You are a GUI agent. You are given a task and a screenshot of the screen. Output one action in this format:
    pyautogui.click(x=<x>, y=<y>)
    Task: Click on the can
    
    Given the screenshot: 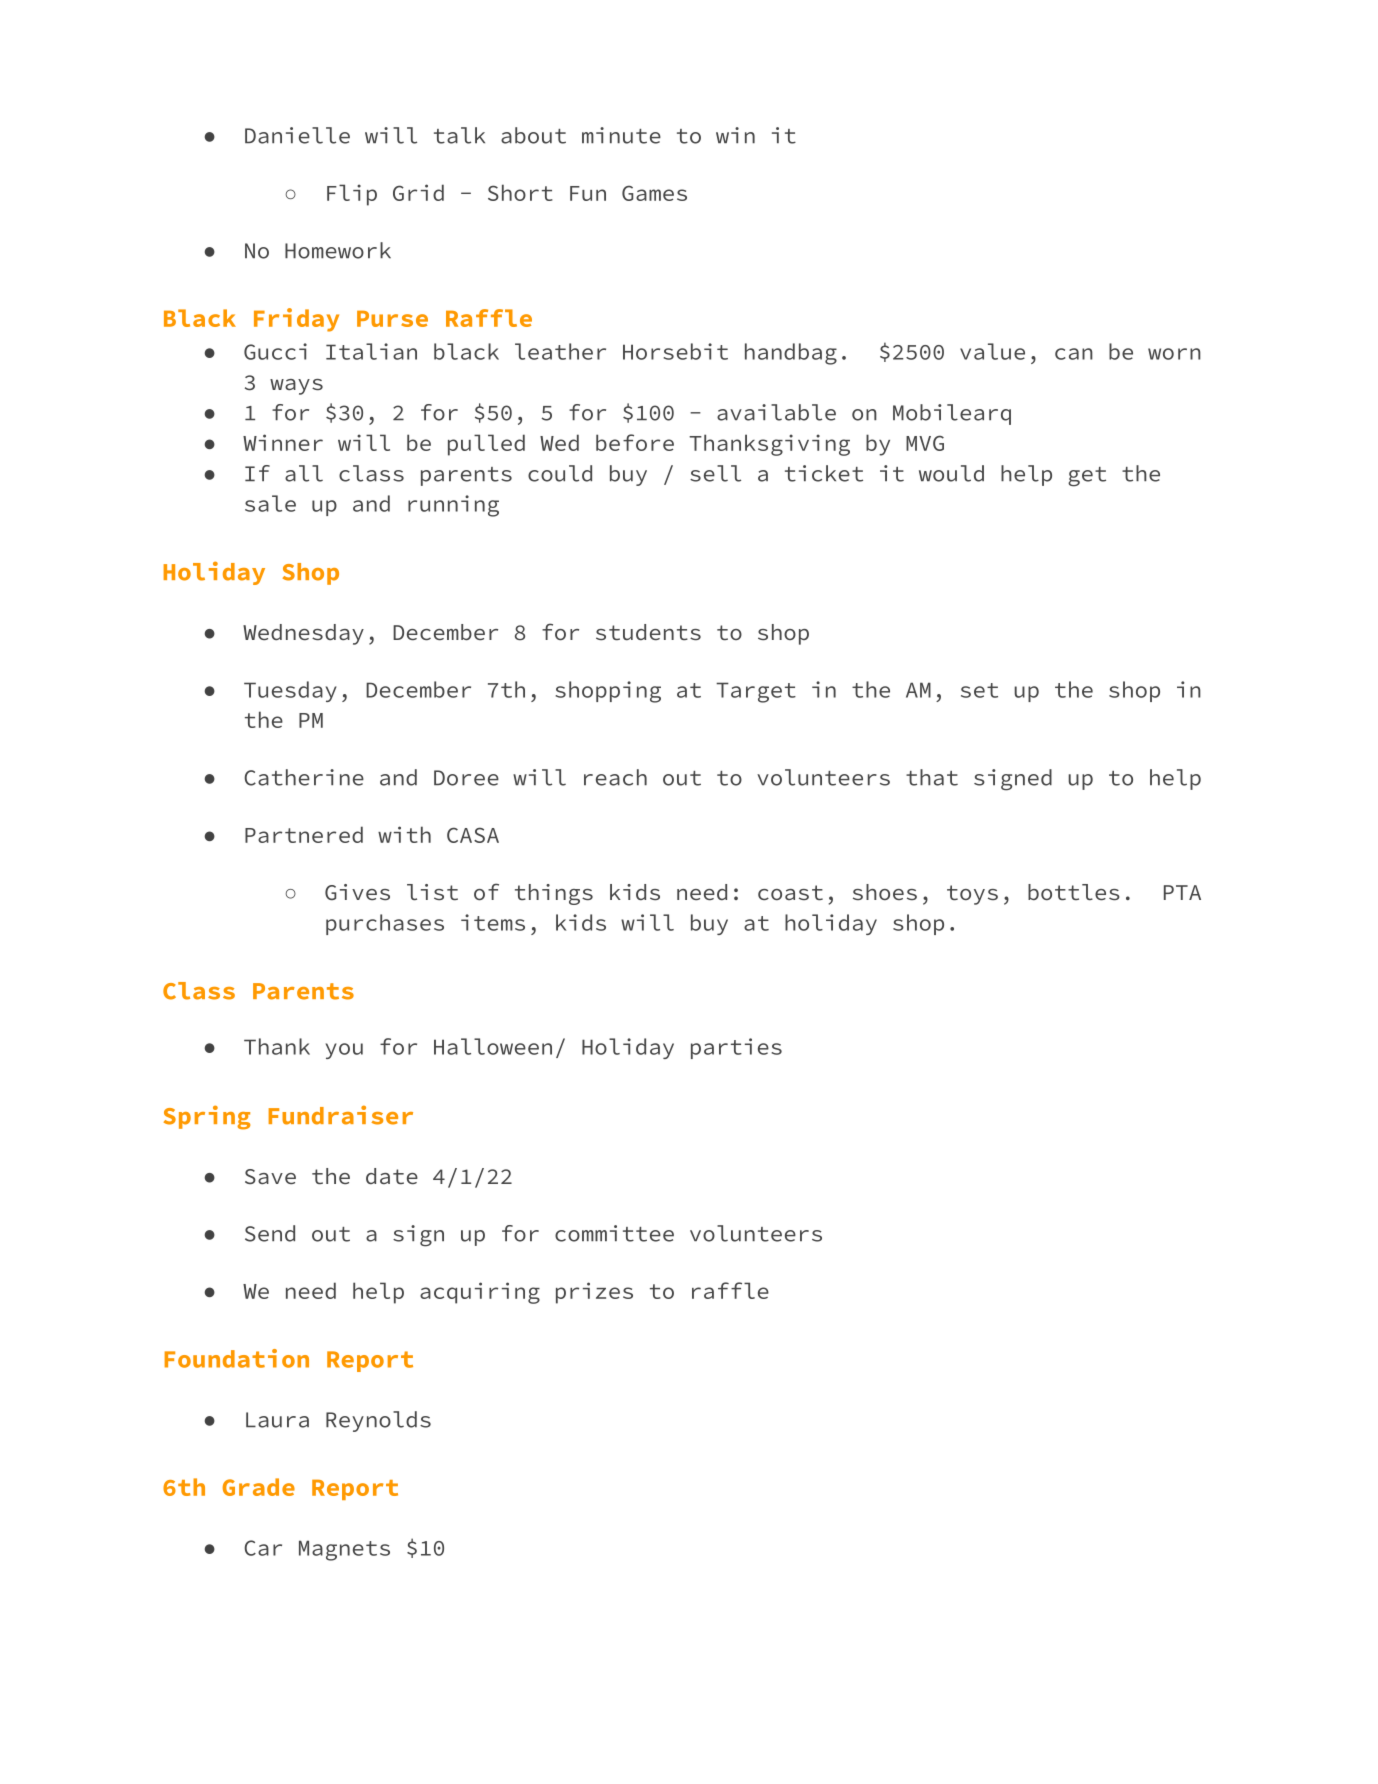 What is the action you would take?
    pyautogui.click(x=1074, y=354)
